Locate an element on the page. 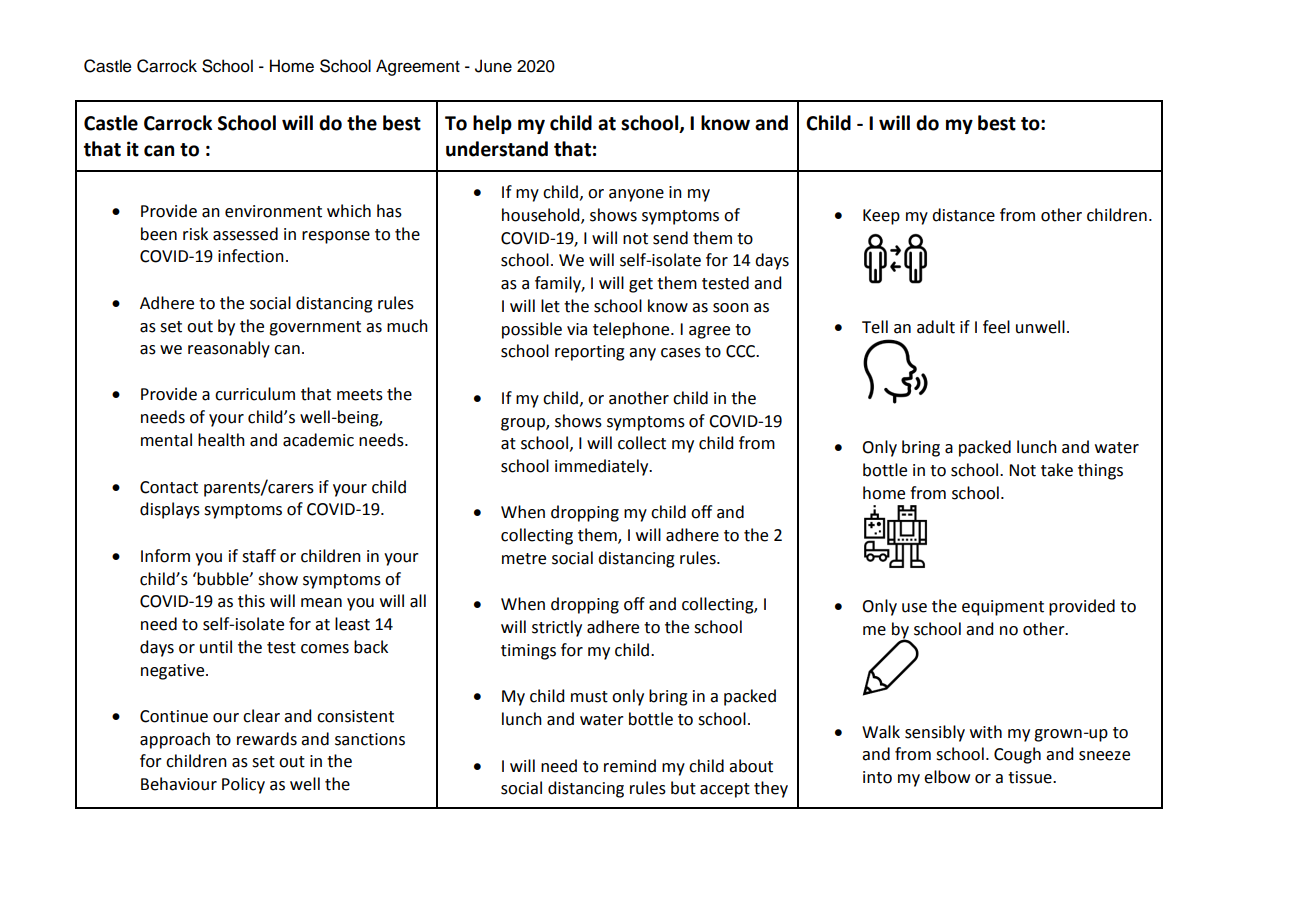 The width and height of the image is (1307, 924). Policy is located at coordinates (243, 785).
